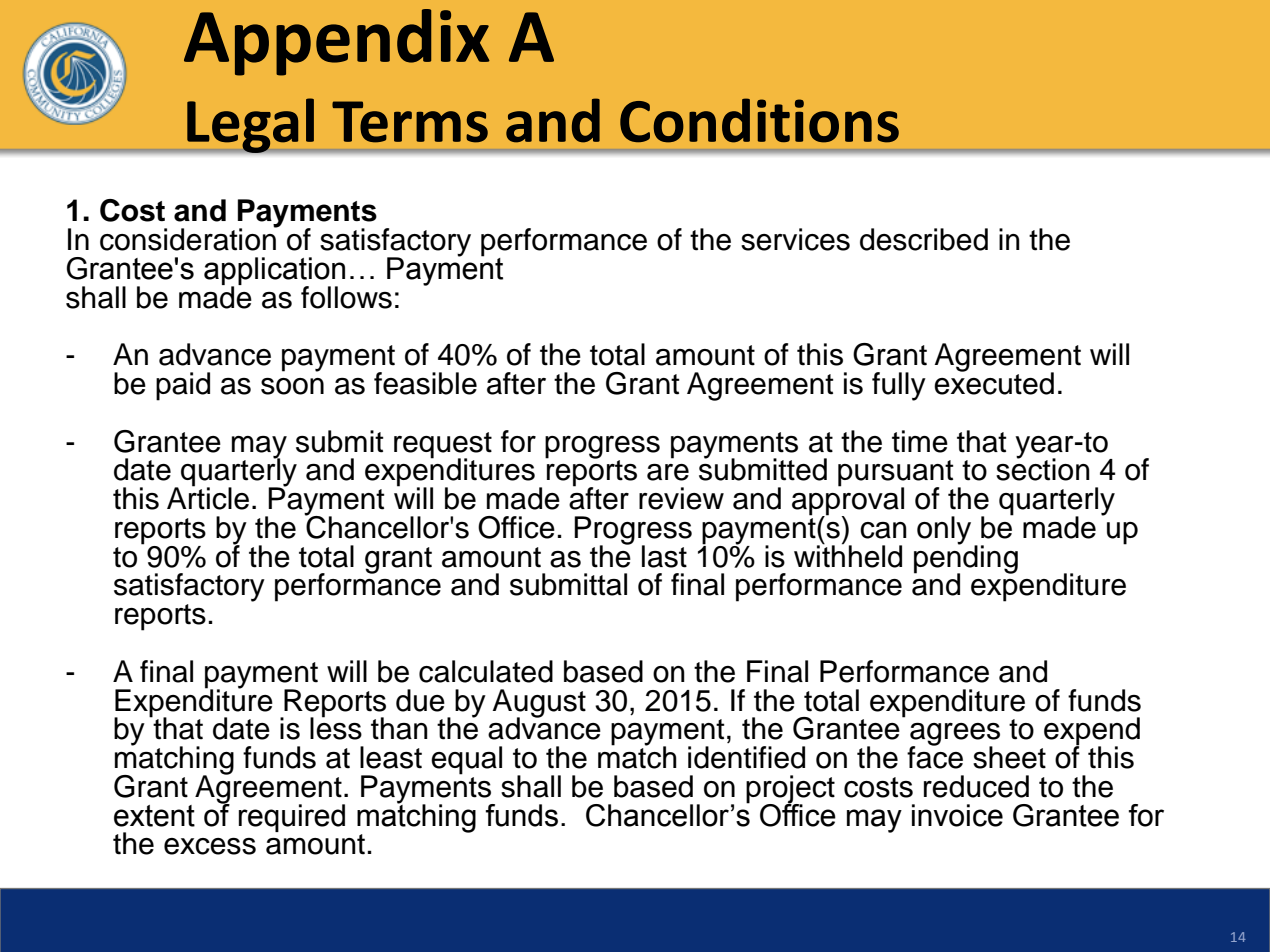 The image size is (1270, 952). What do you see at coordinates (759, 120) in the screenshot?
I see `Conditions` at bounding box center [759, 120].
